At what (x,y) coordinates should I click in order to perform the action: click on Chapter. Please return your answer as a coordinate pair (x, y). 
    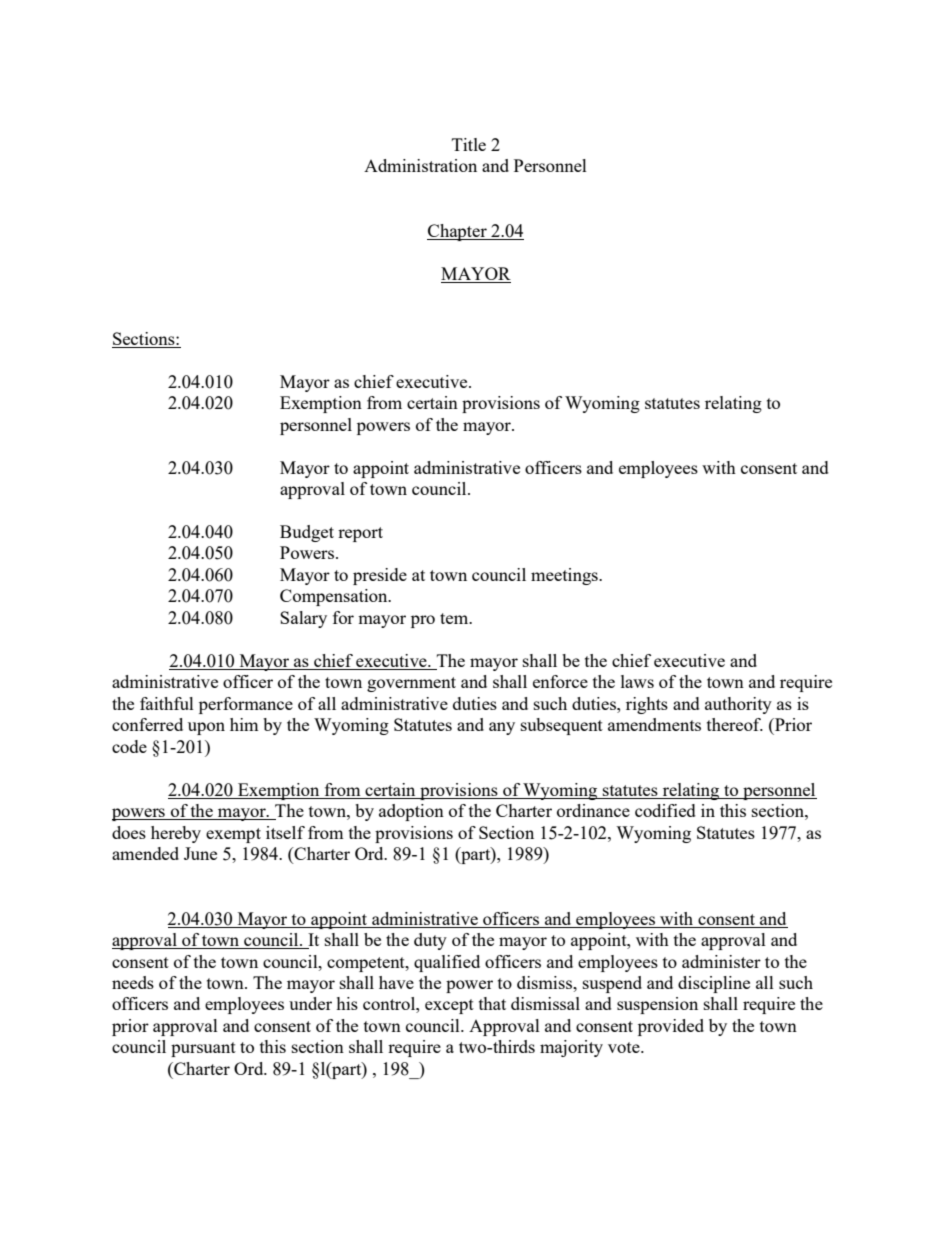
    Looking at the image, I should click on (458, 232).
